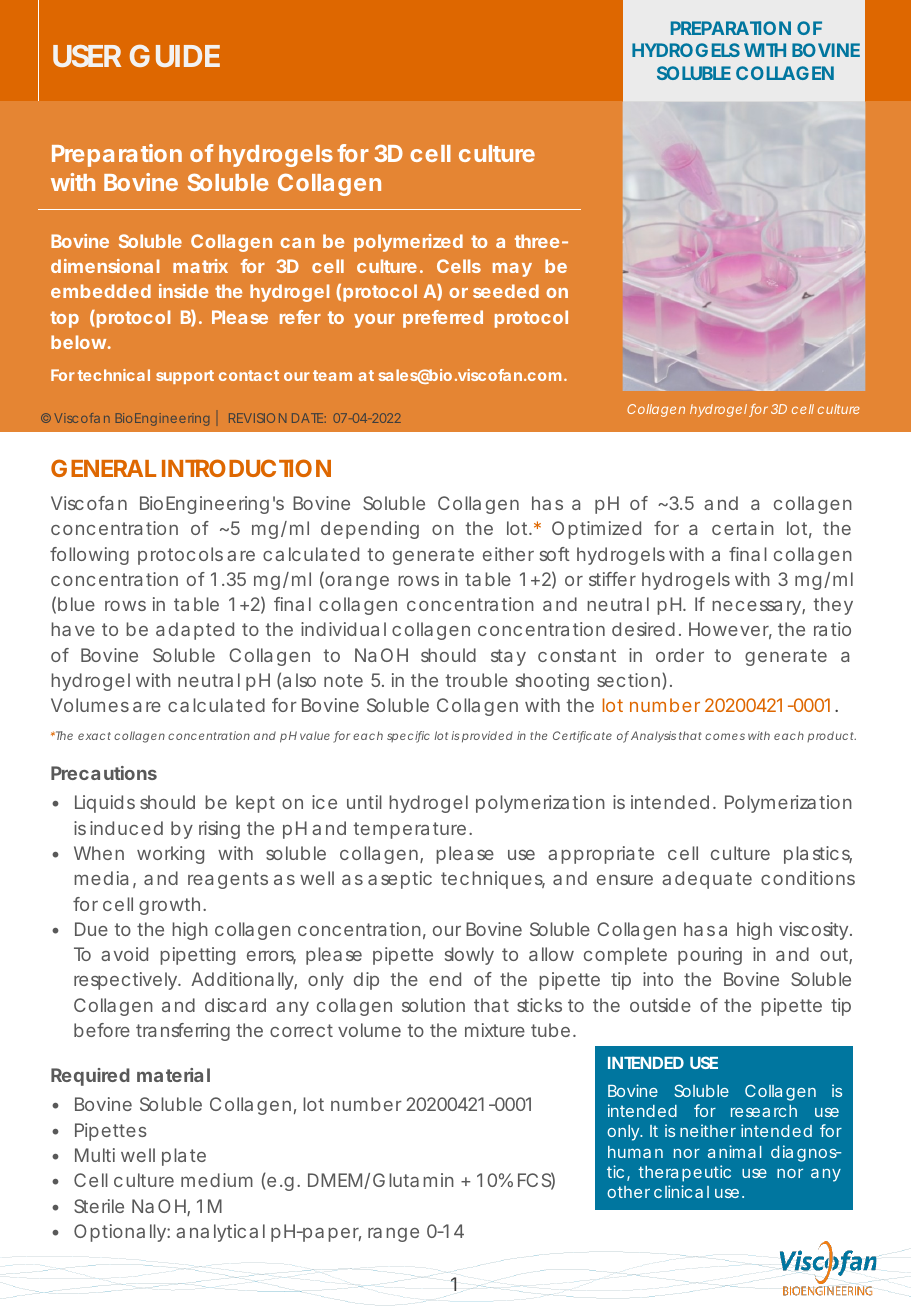 The image size is (911, 1316). I want to click on adapted, so click(195, 631).
